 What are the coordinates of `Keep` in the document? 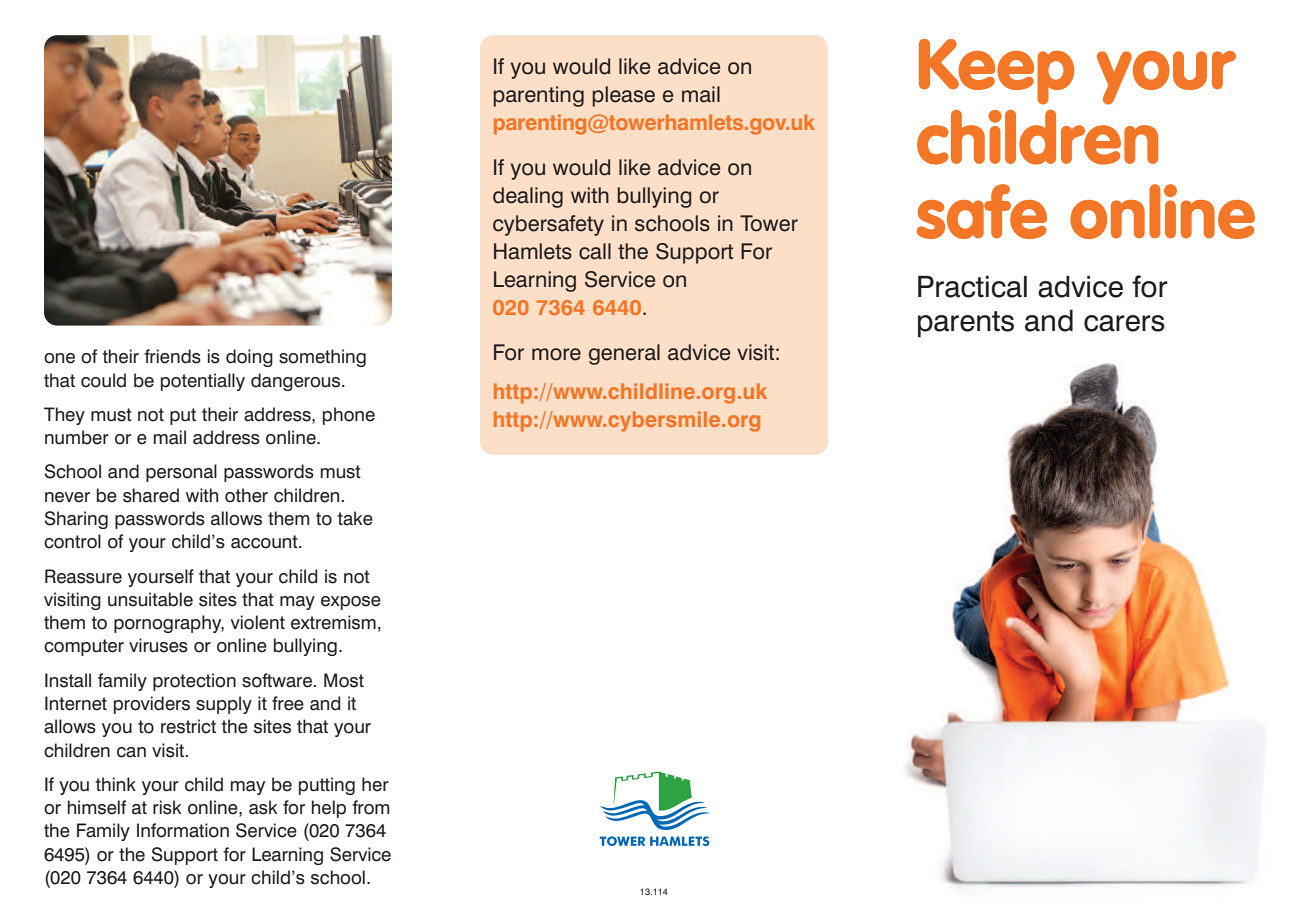 It's located at (996, 72).
